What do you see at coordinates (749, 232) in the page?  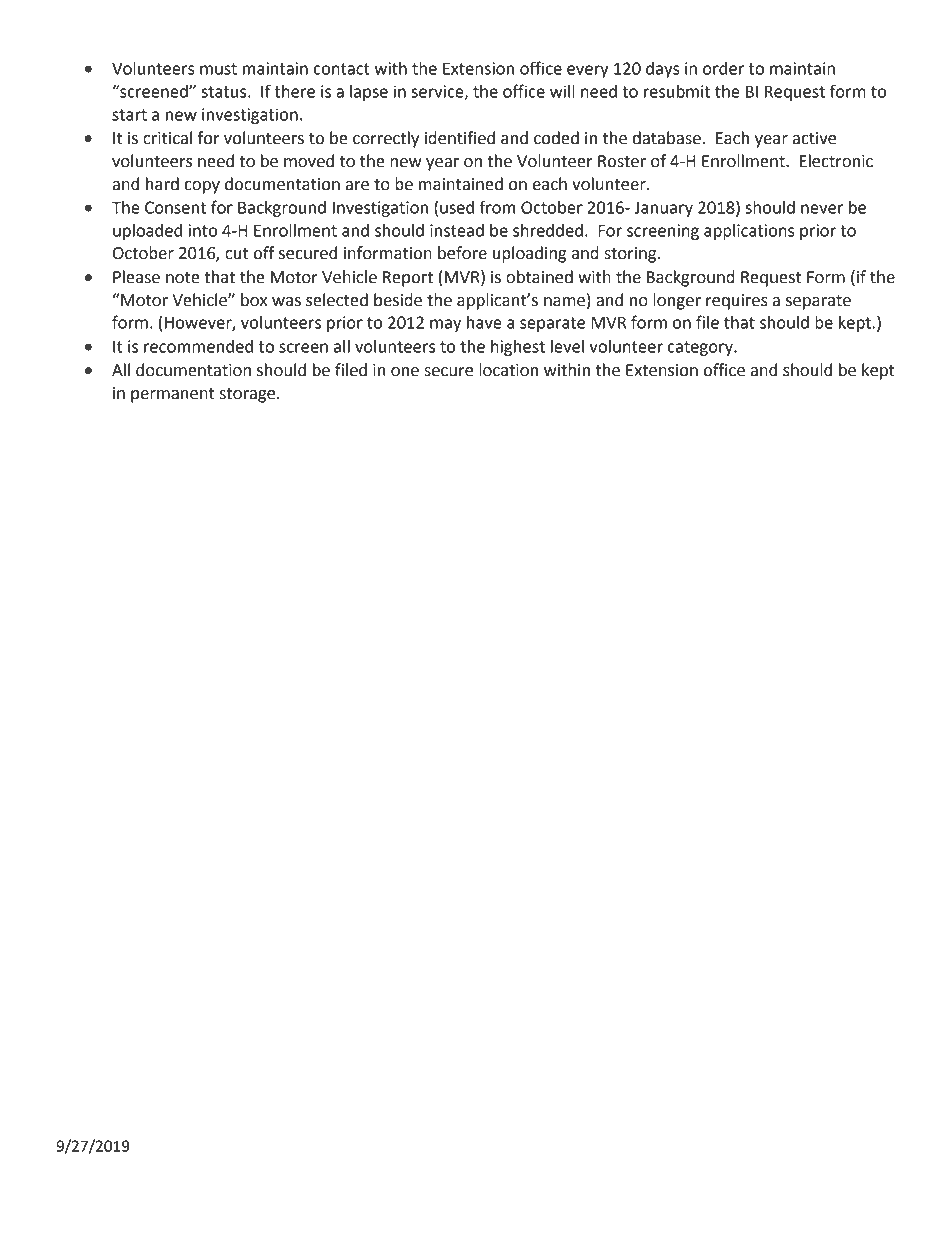 I see `applications` at bounding box center [749, 232].
